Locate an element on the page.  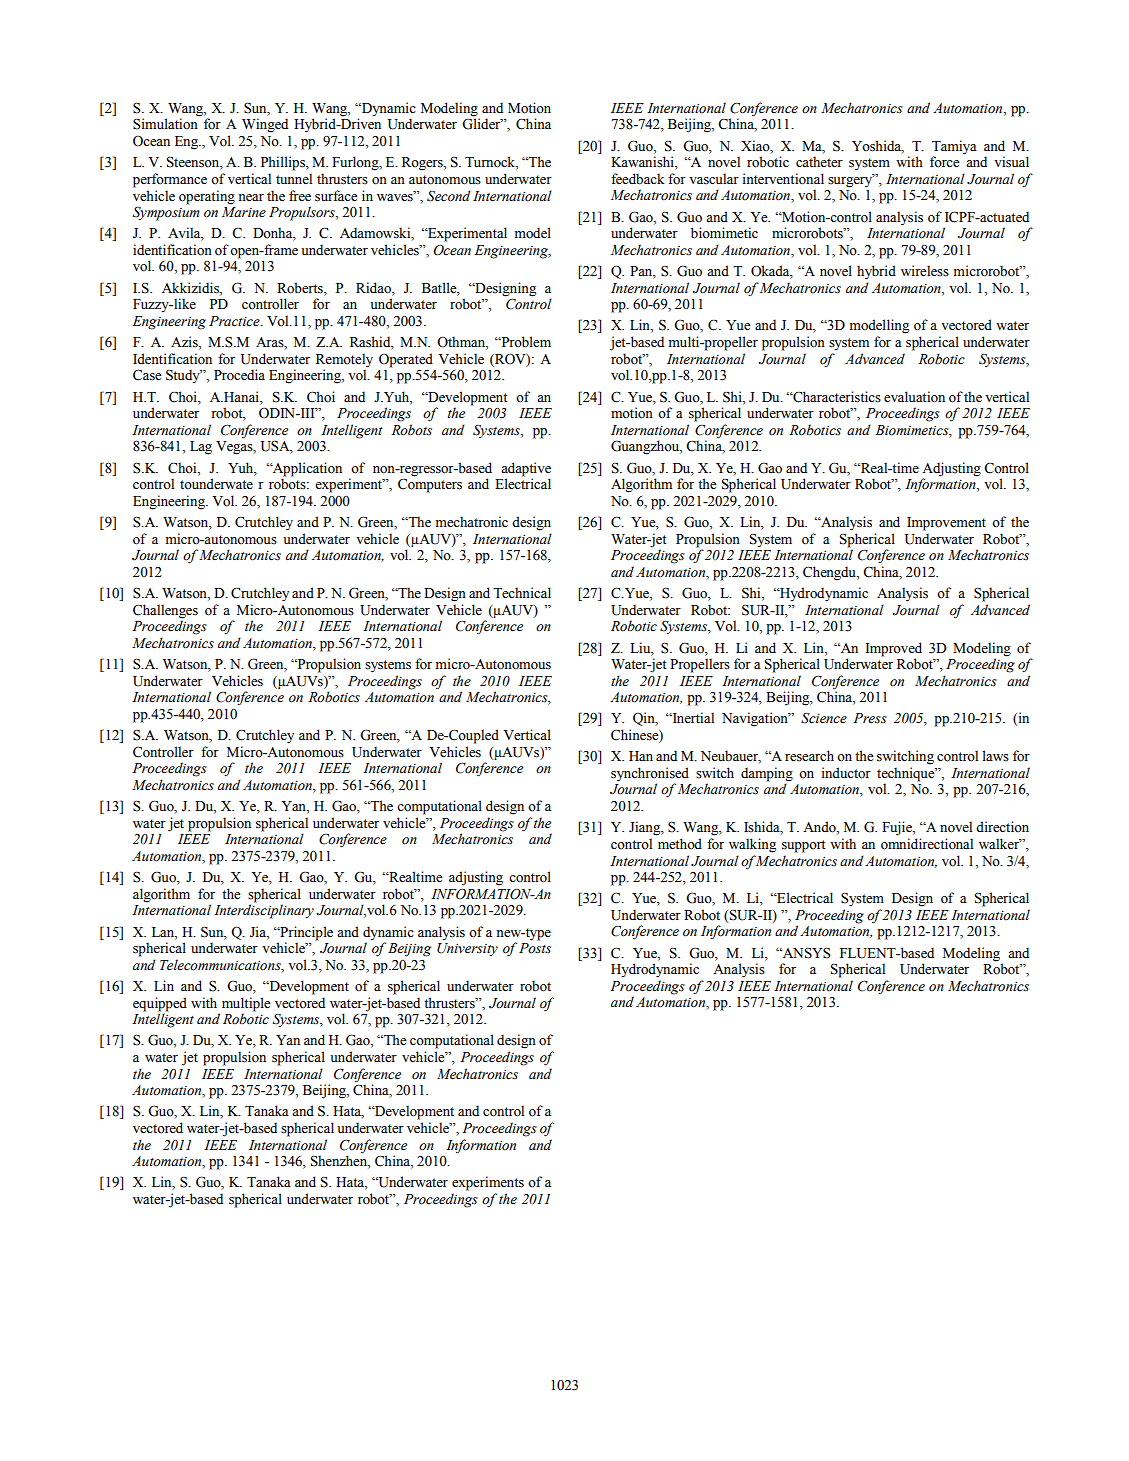
synchronised is located at coordinates (650, 775).
